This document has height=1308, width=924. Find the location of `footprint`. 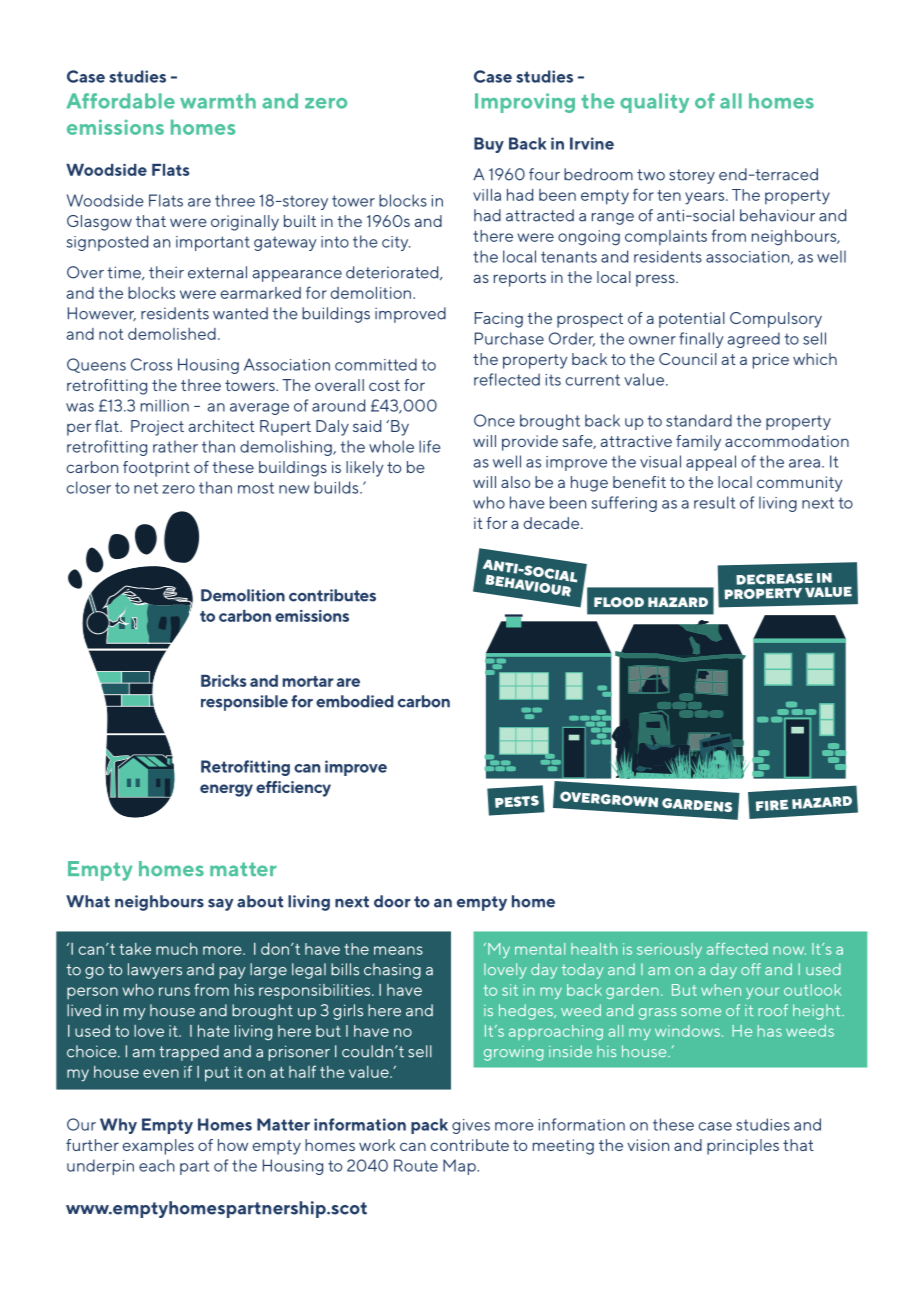

footprint is located at coordinates (156, 469).
